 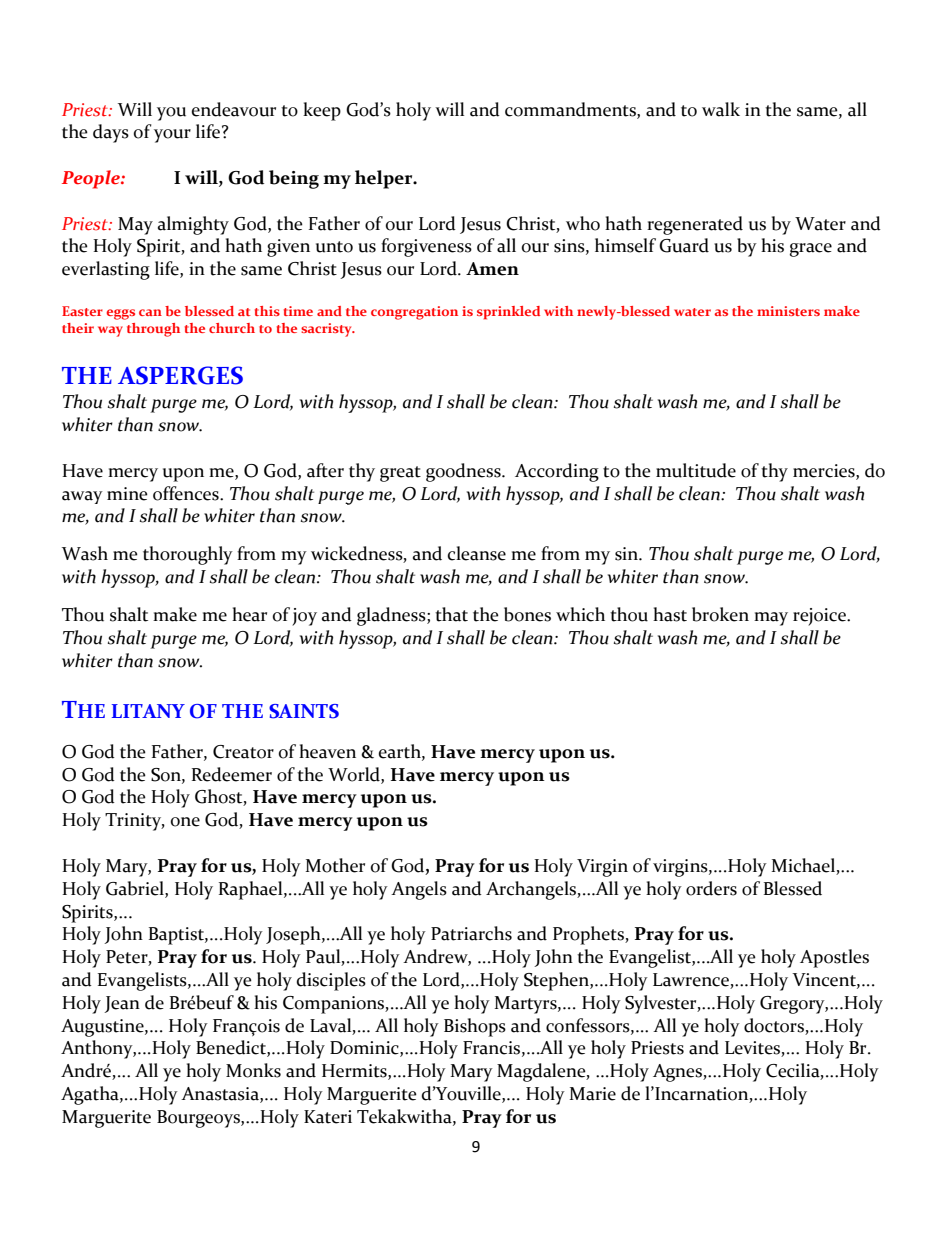 What do you see at coordinates (788, 311) in the image?
I see `ministers` at bounding box center [788, 311].
